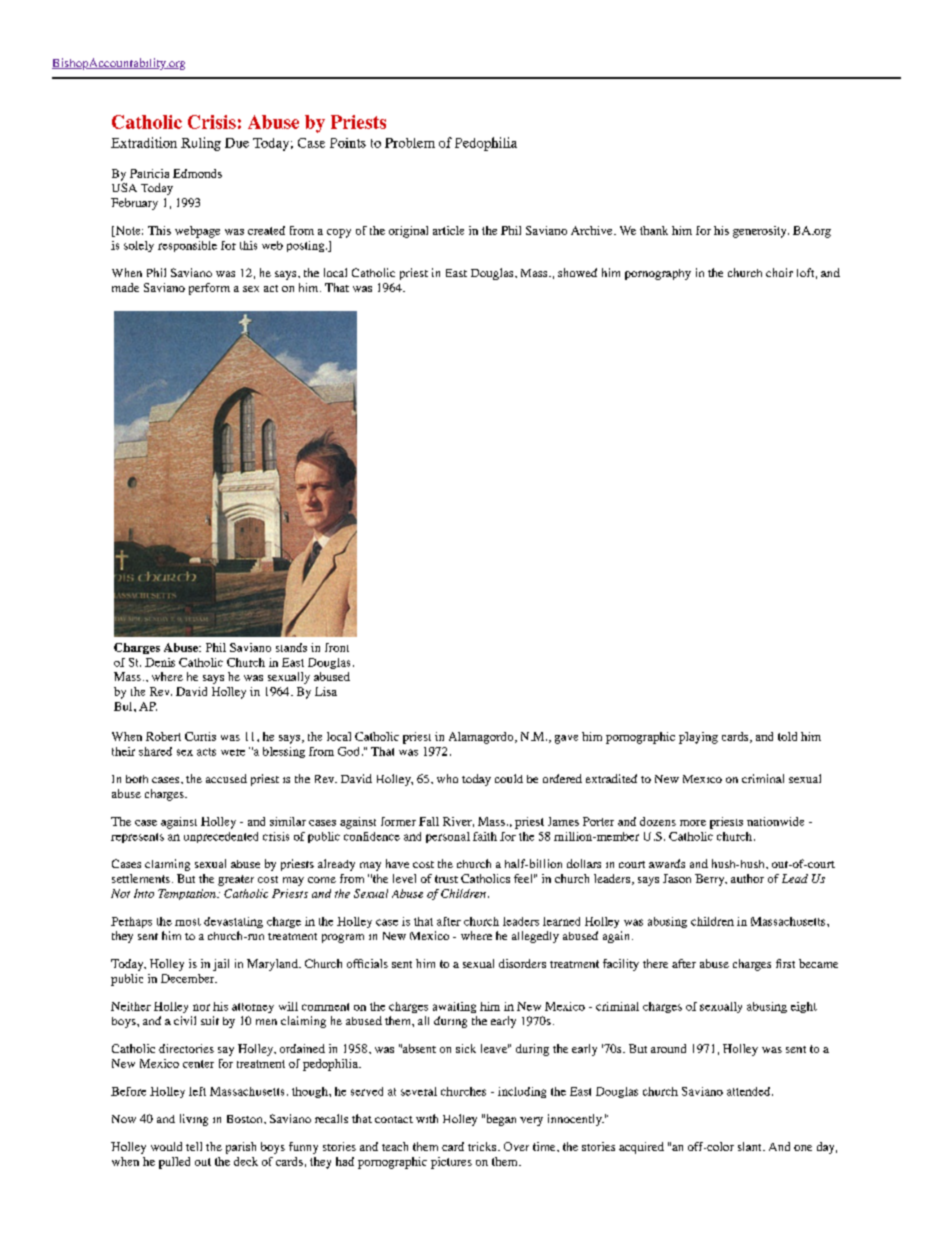  I want to click on generosity, so click(761, 232).
